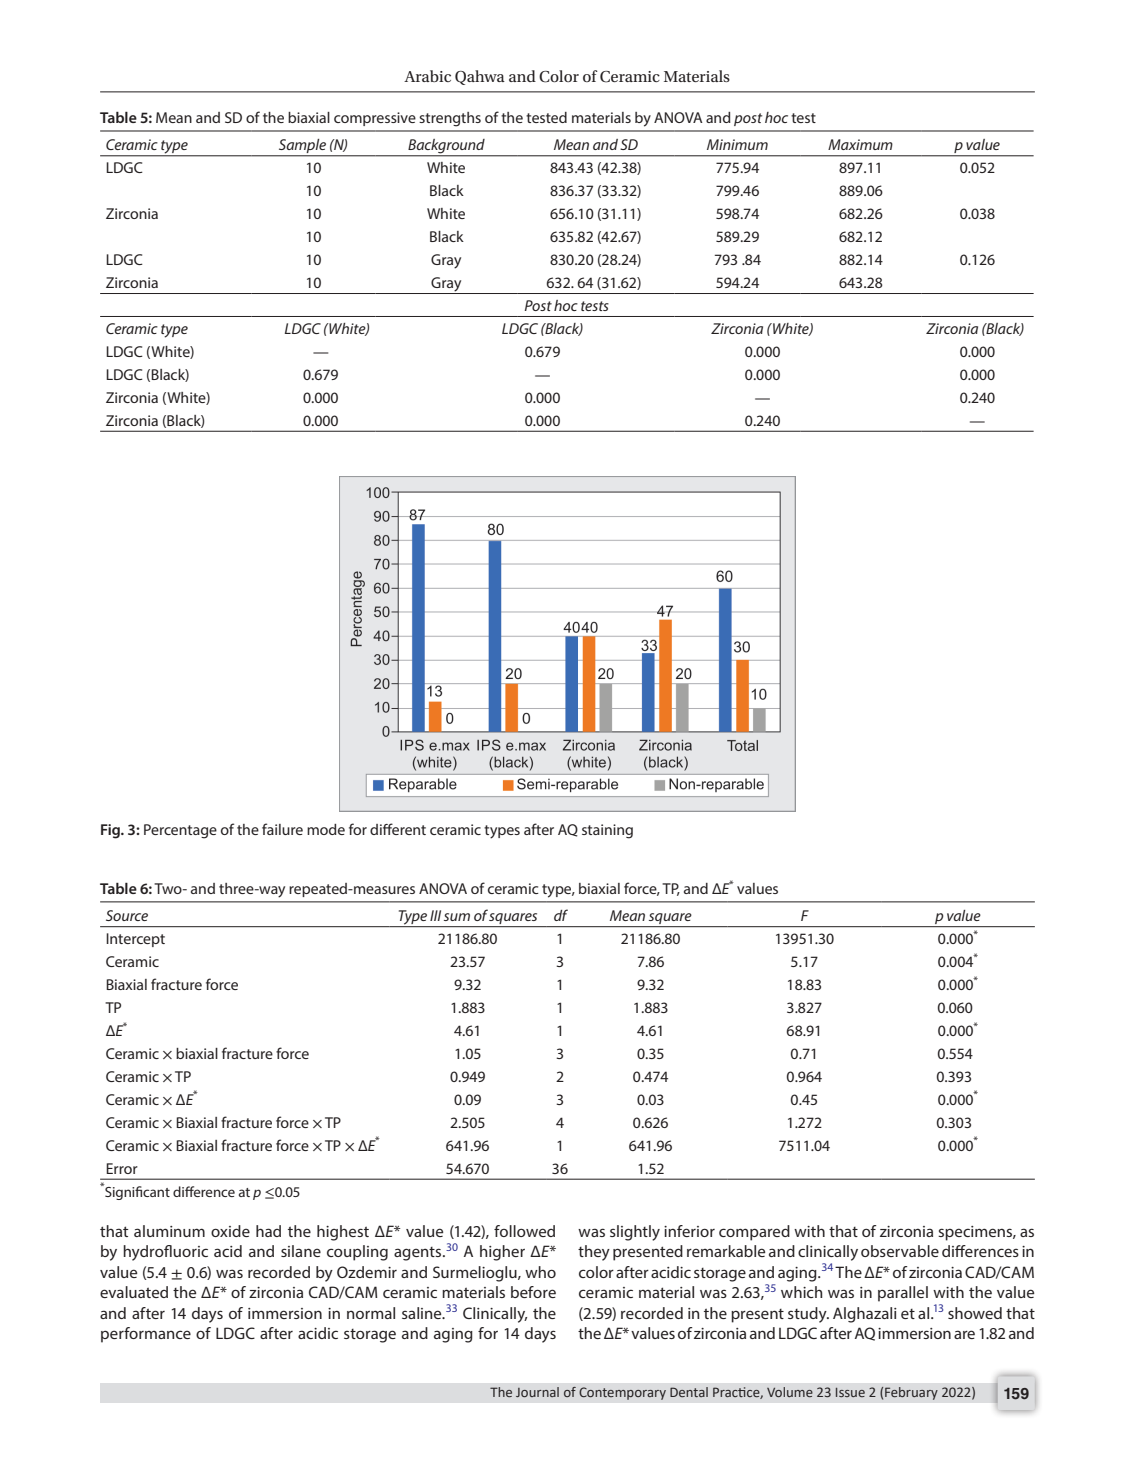  Describe the element at coordinates (375, 119) in the screenshot. I see `compressive` at that location.
